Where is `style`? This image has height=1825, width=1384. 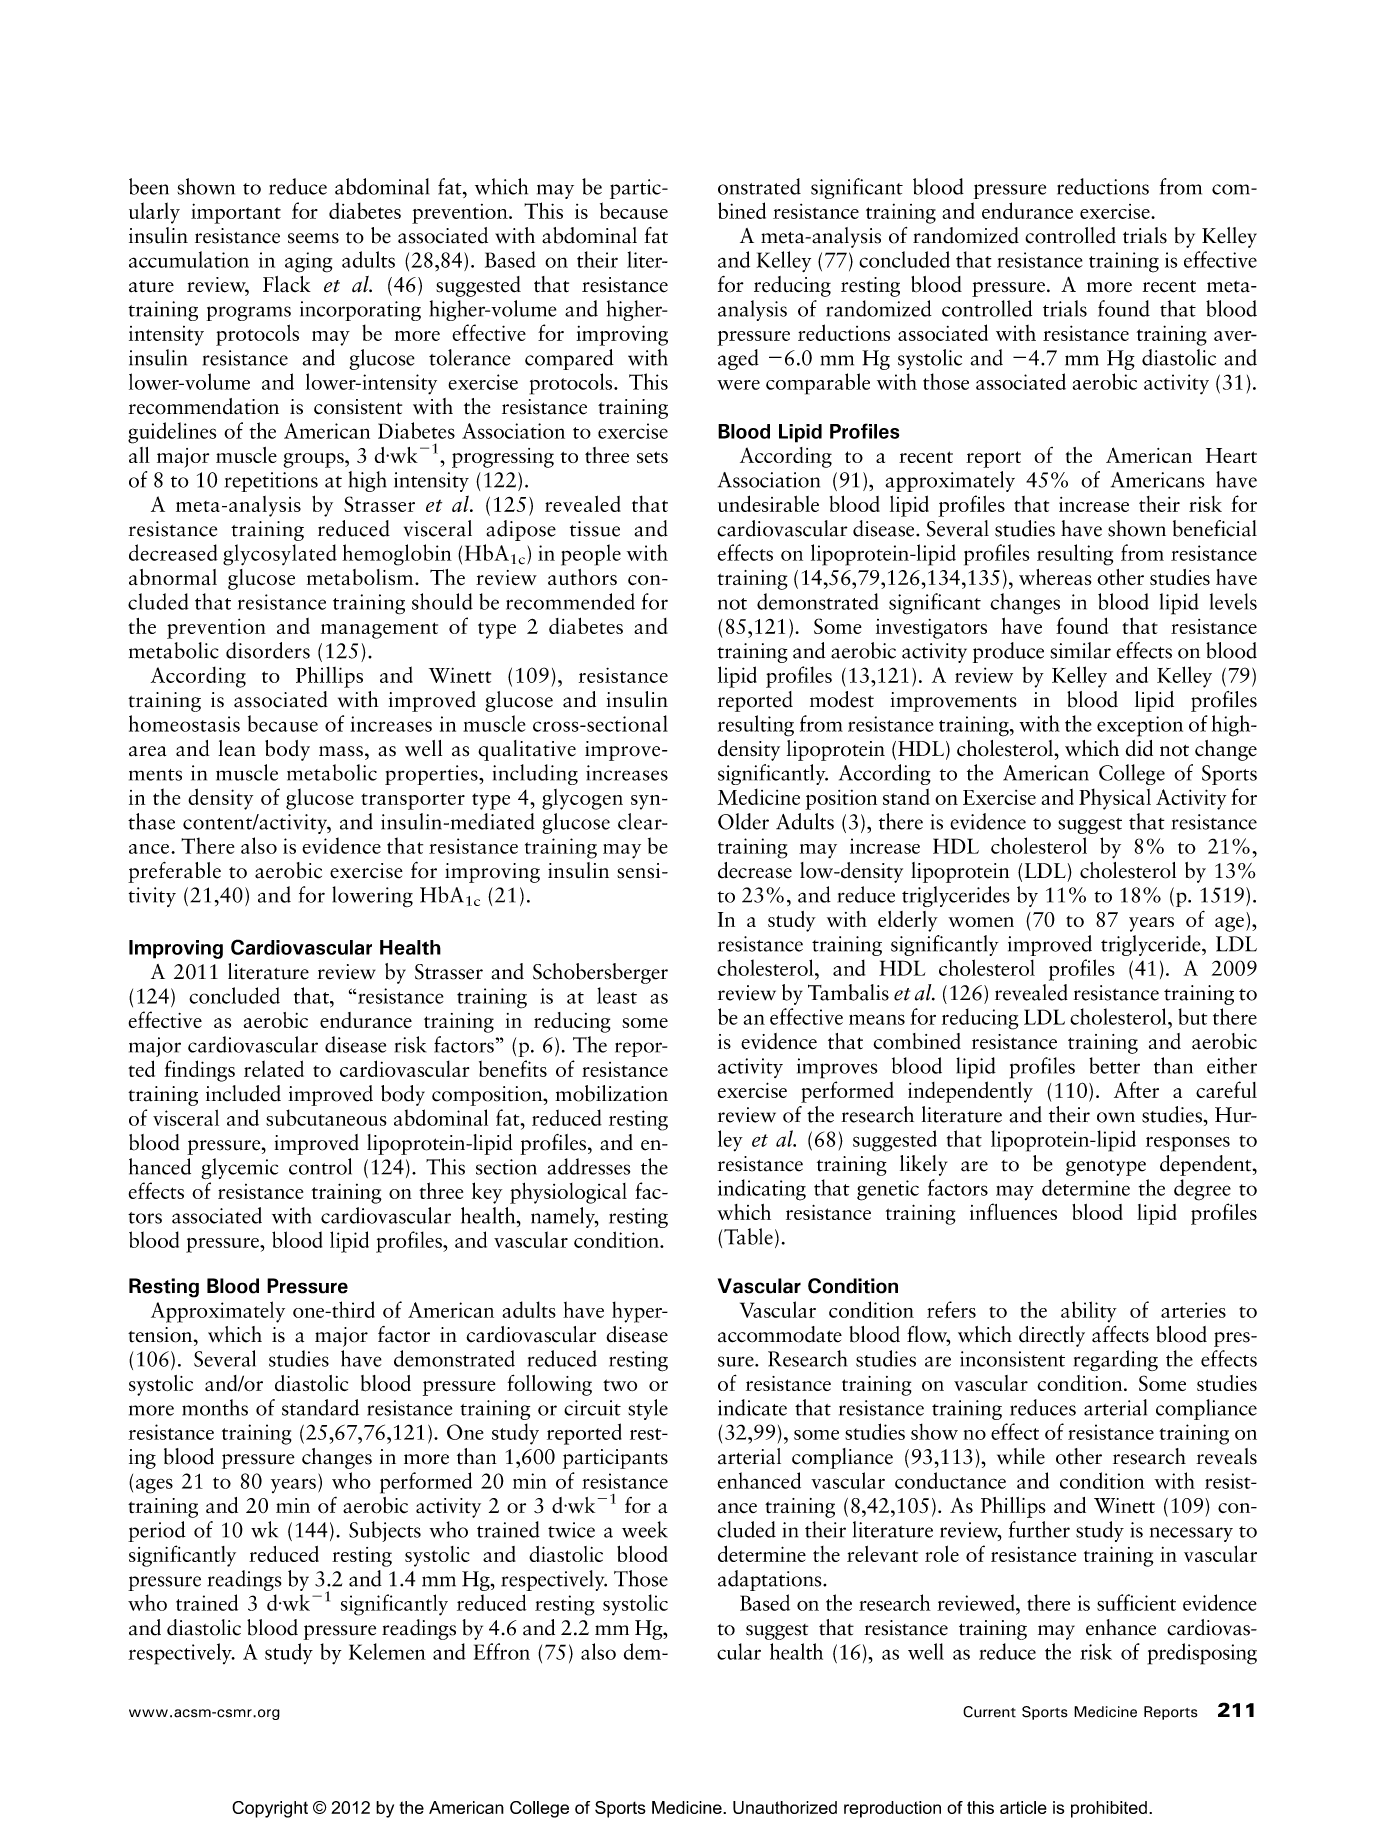
style is located at coordinates (648, 1409).
